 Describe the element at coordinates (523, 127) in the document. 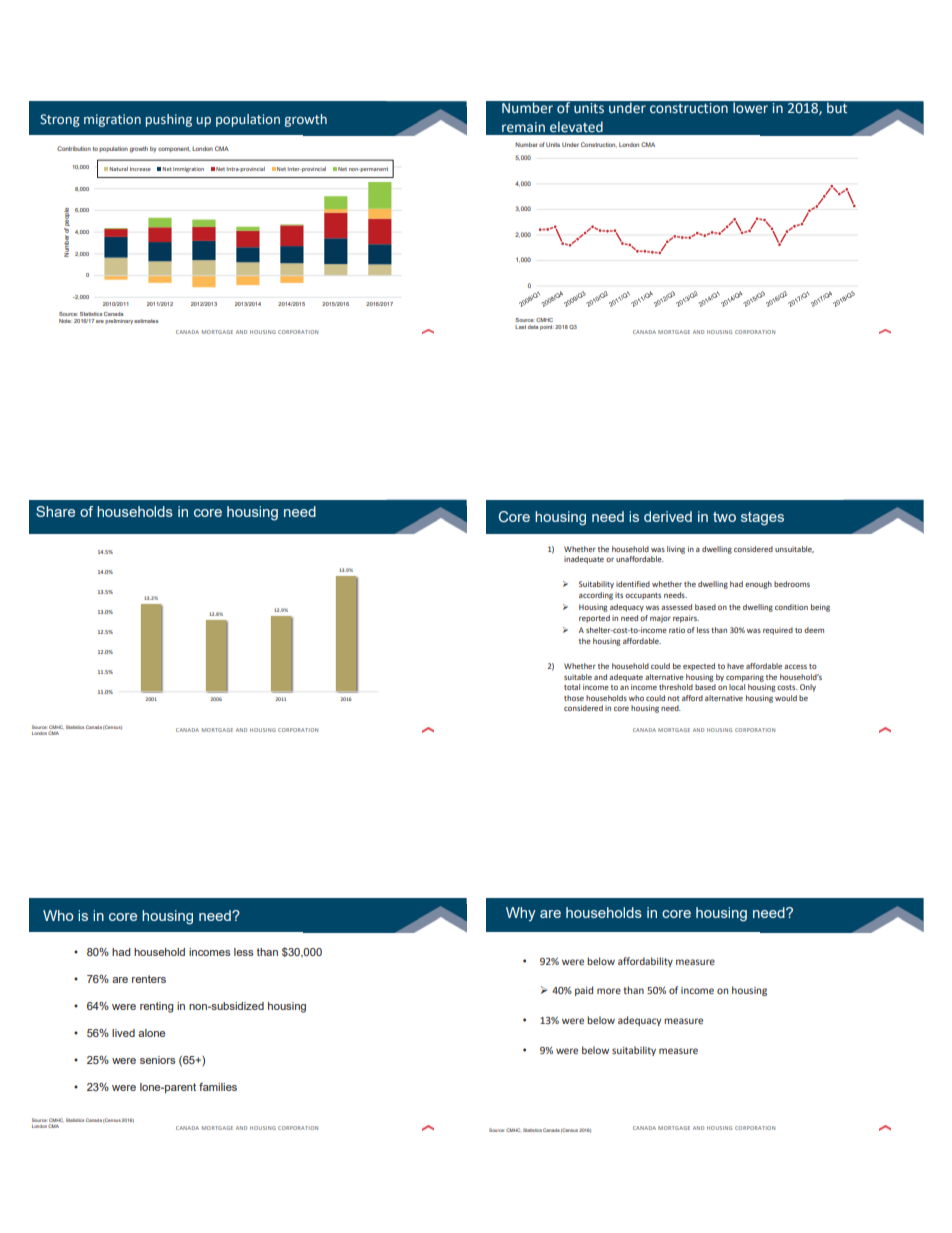

I see `remain` at that location.
